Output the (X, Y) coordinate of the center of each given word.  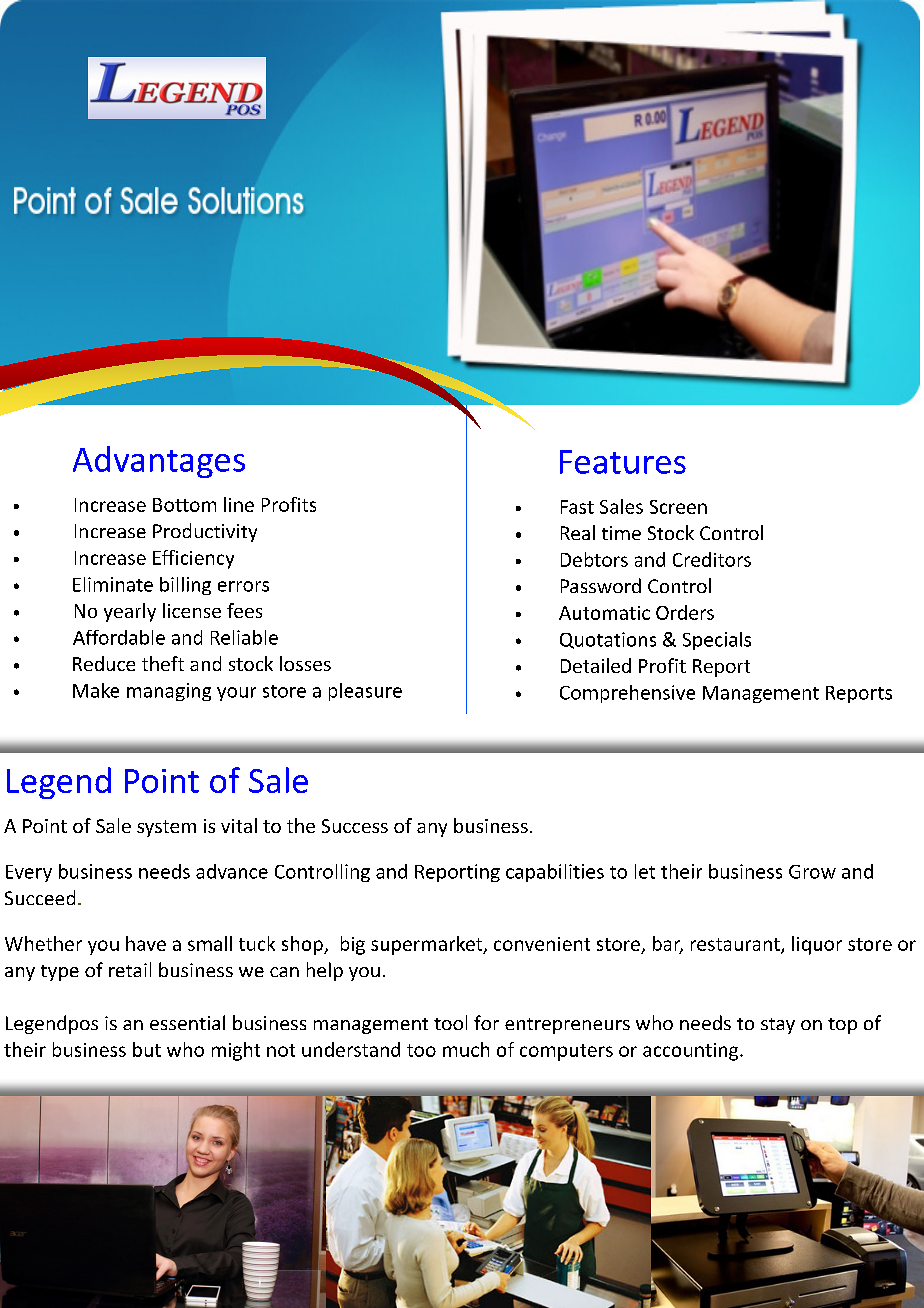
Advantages (159, 462)
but (147, 1049)
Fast (577, 507)
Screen (678, 507)
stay (778, 1026)
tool (450, 1022)
